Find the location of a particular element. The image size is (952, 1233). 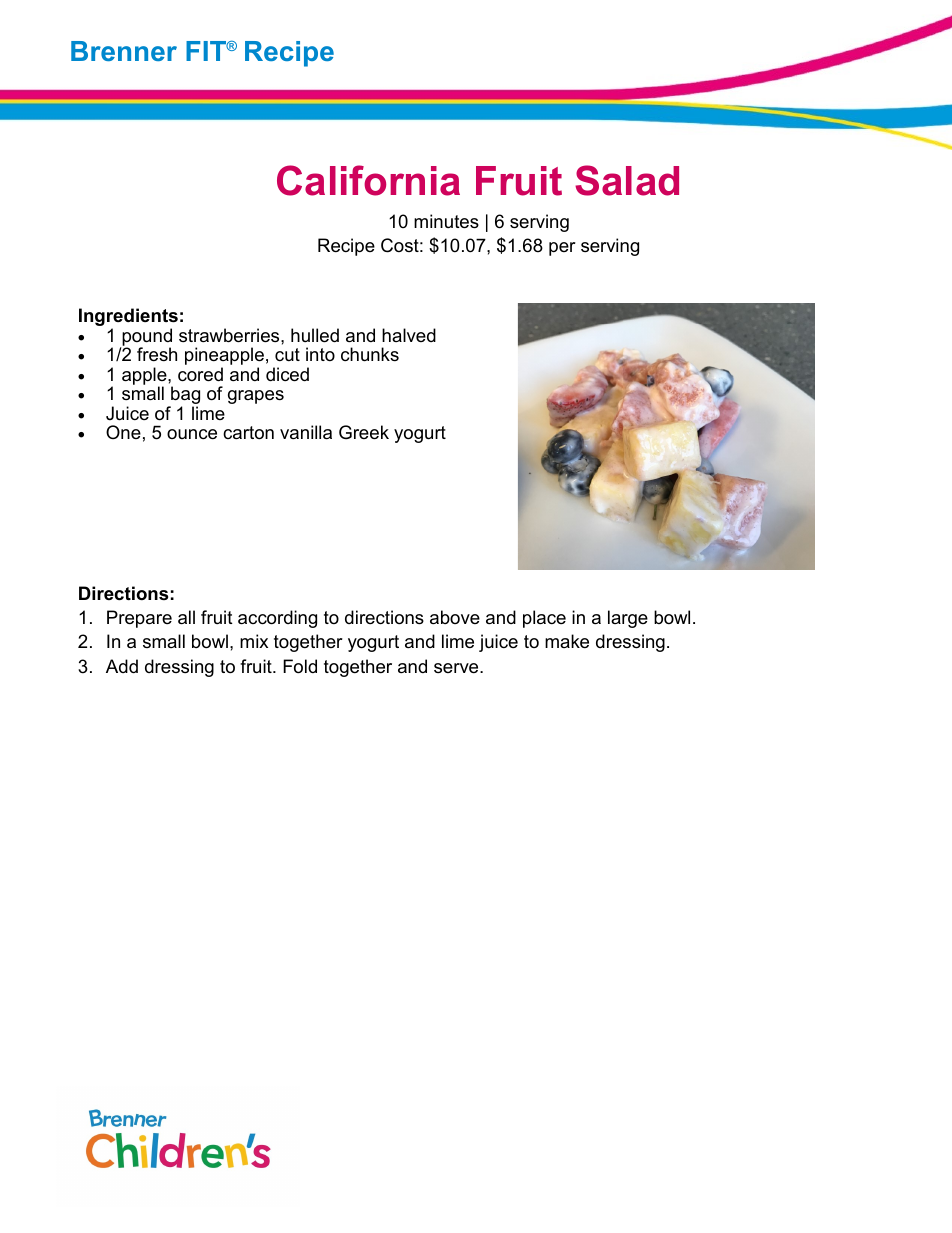

Brenner is located at coordinates (124, 51).
